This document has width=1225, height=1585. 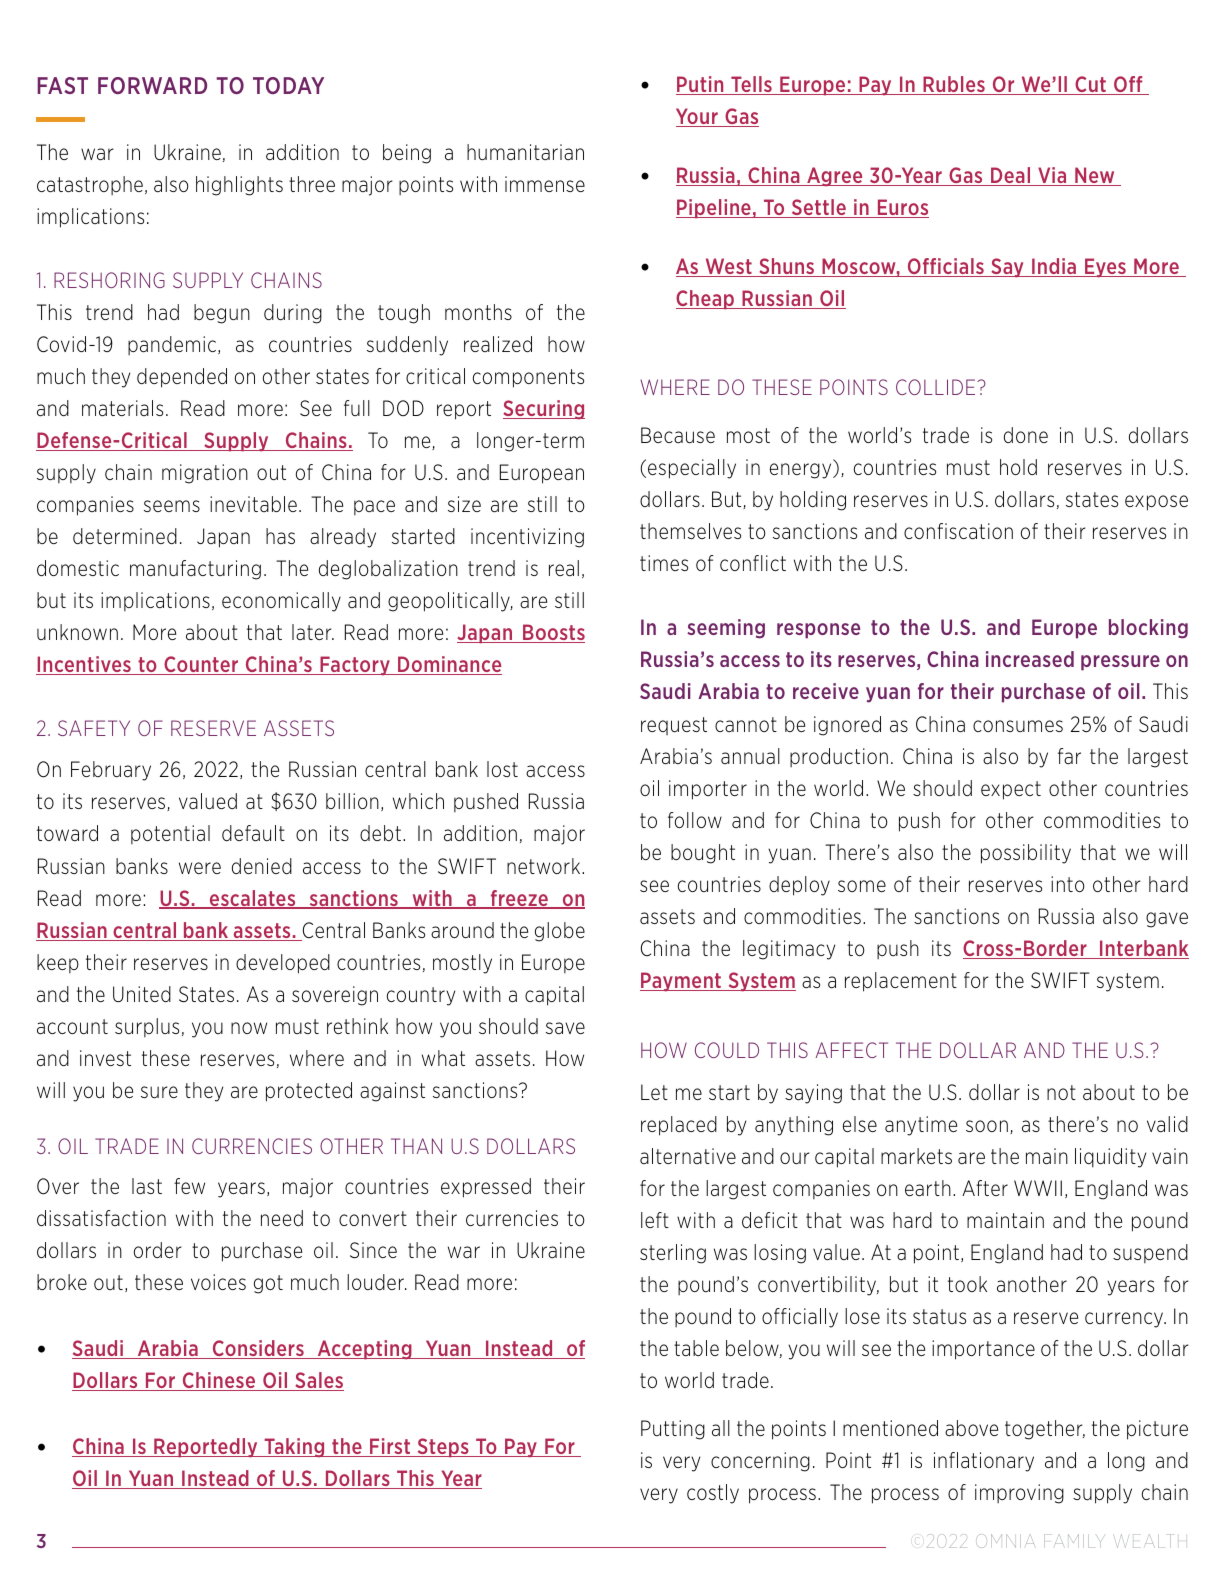 I want to click on done, so click(x=1026, y=435).
